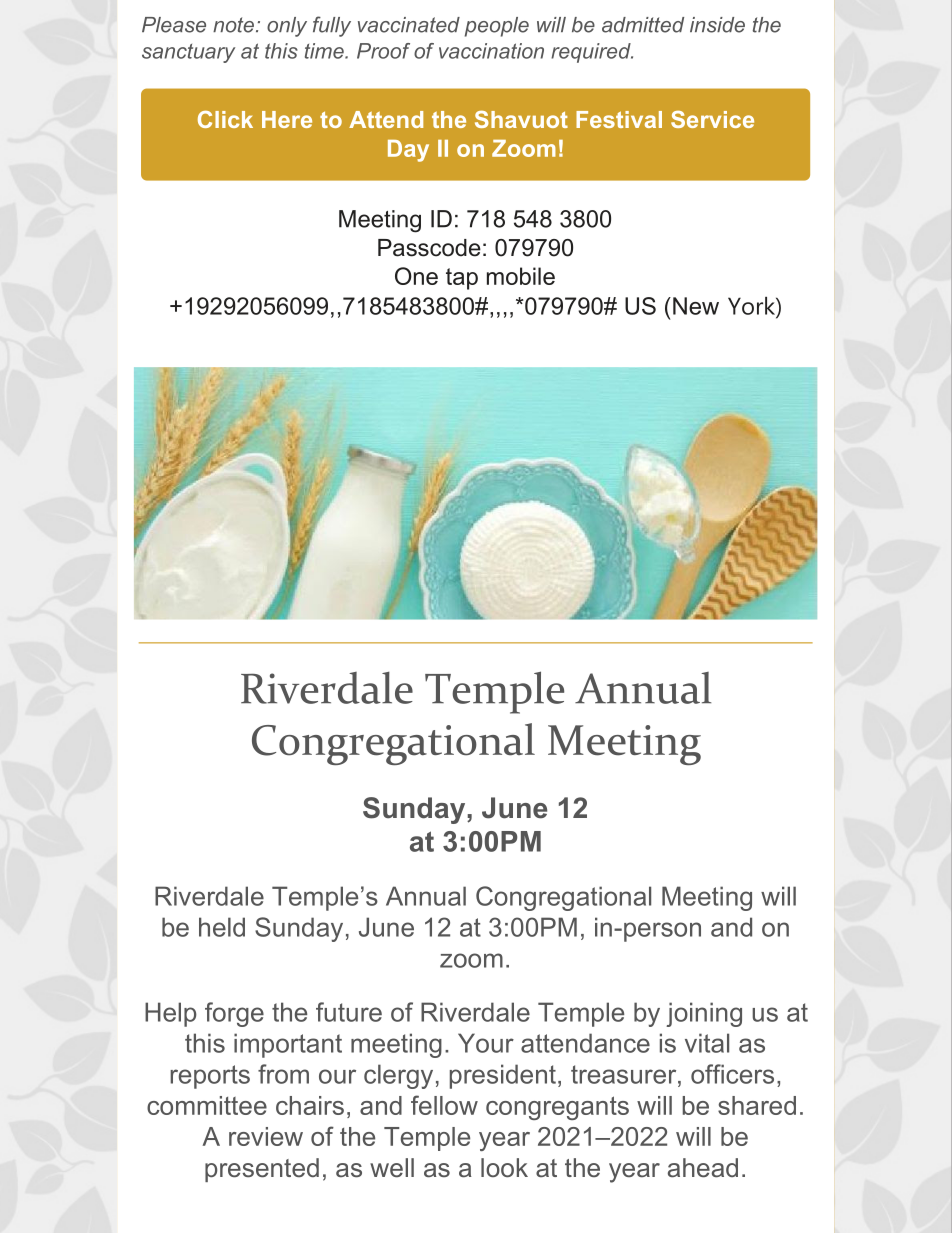  Describe the element at coordinates (707, 1043) in the image. I see `vital` at that location.
